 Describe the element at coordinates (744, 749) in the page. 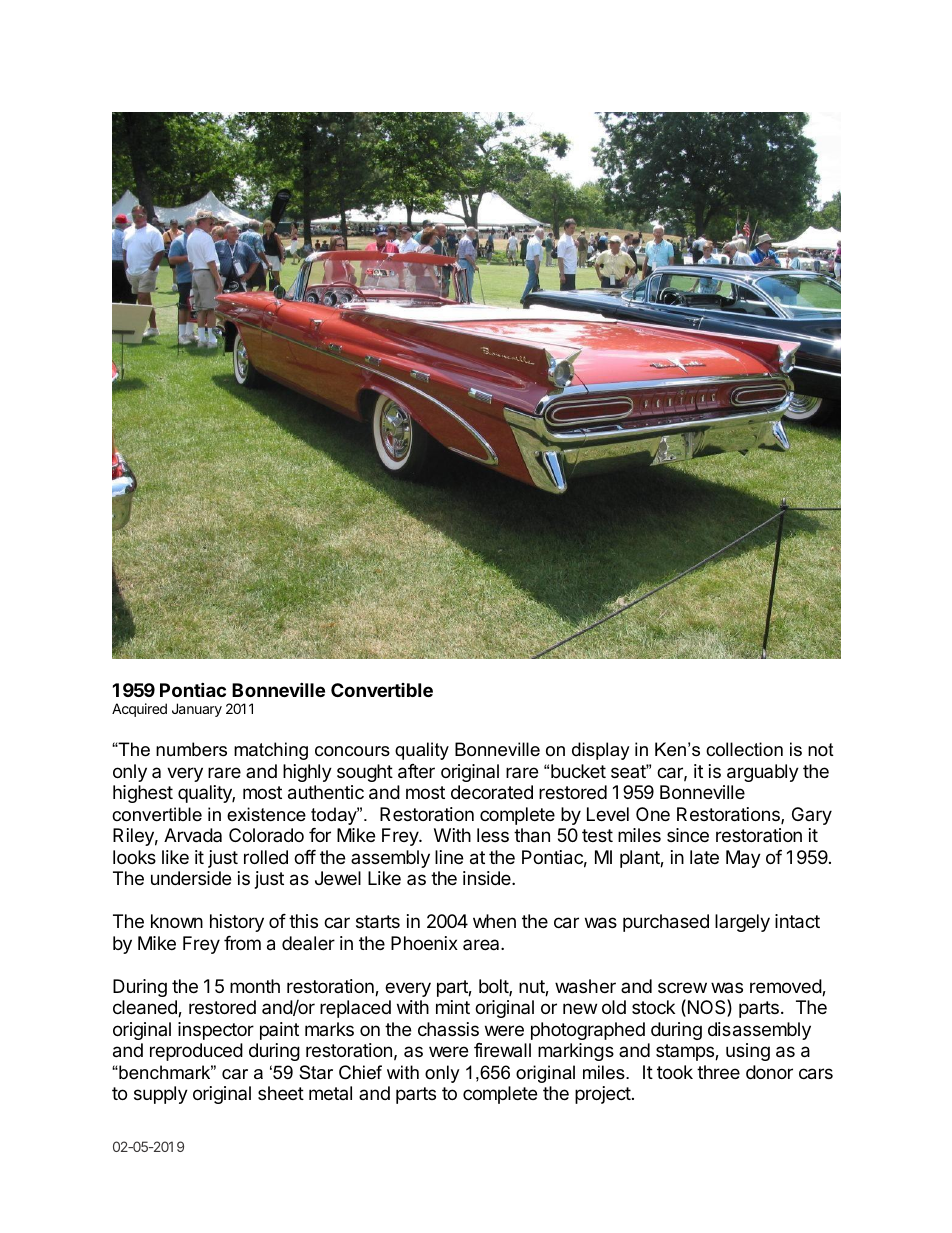

I see `collection` at that location.
